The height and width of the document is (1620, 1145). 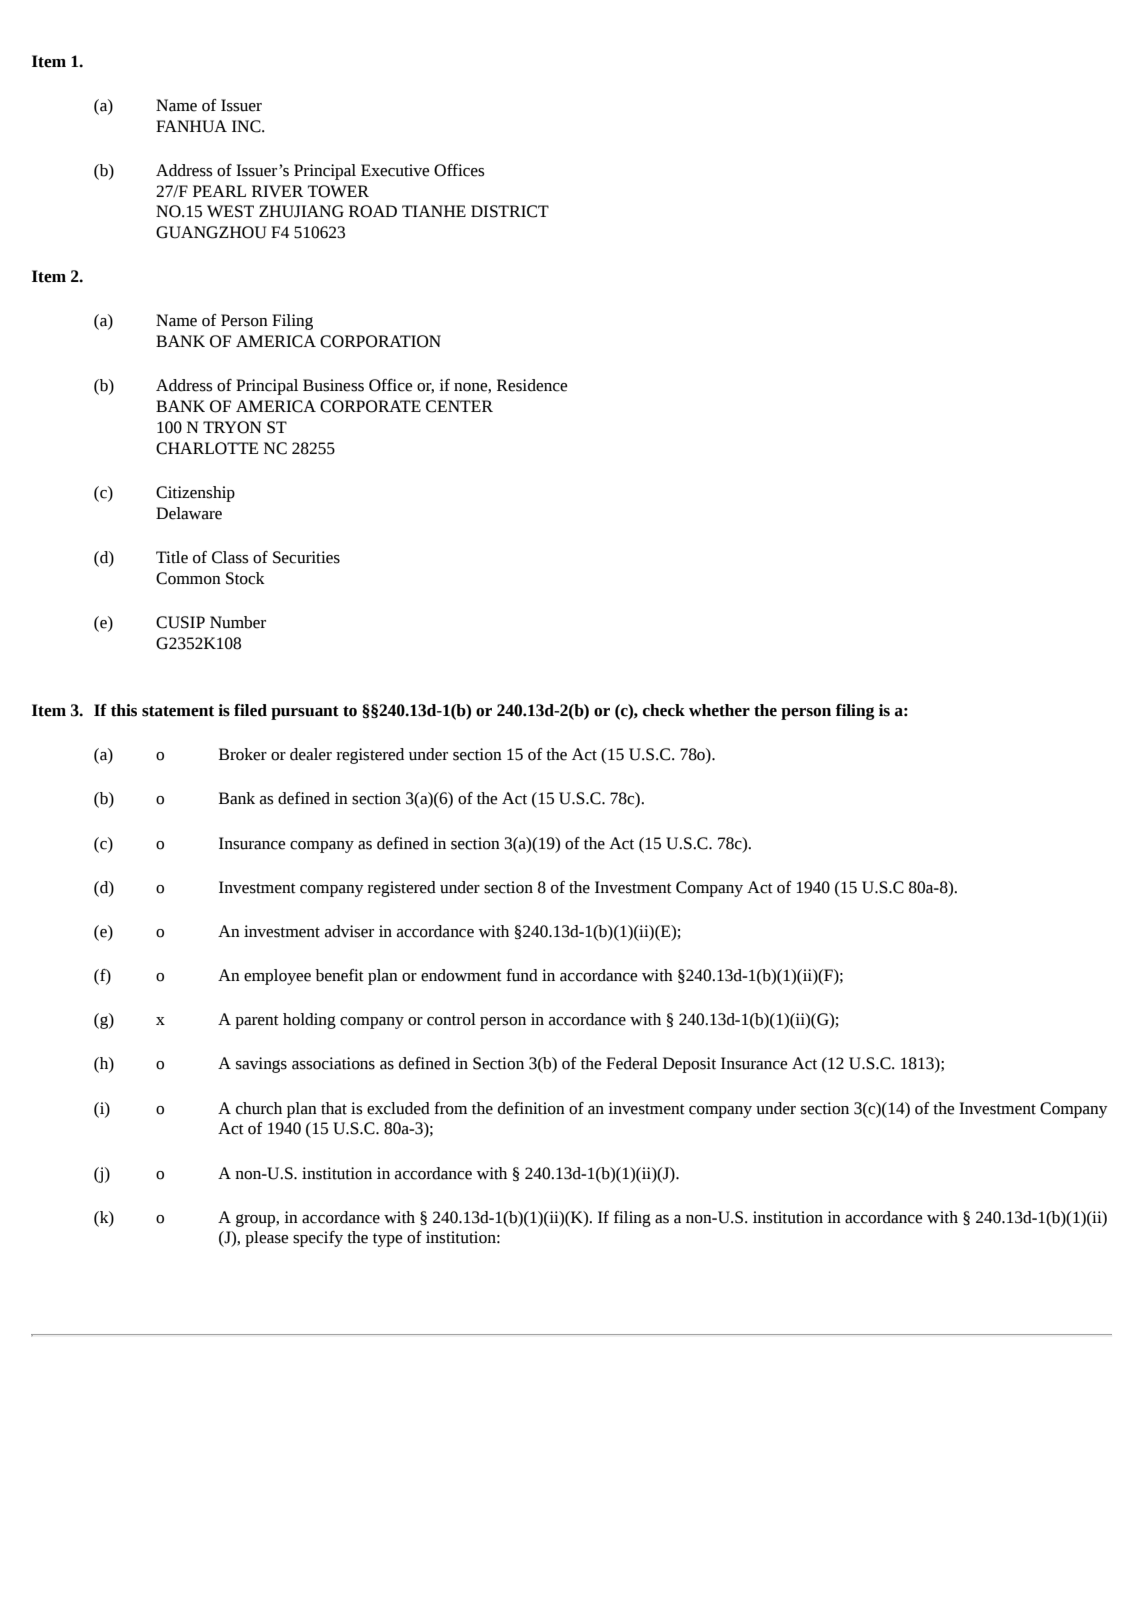 What do you see at coordinates (243, 754) in the document?
I see `Broker` at bounding box center [243, 754].
